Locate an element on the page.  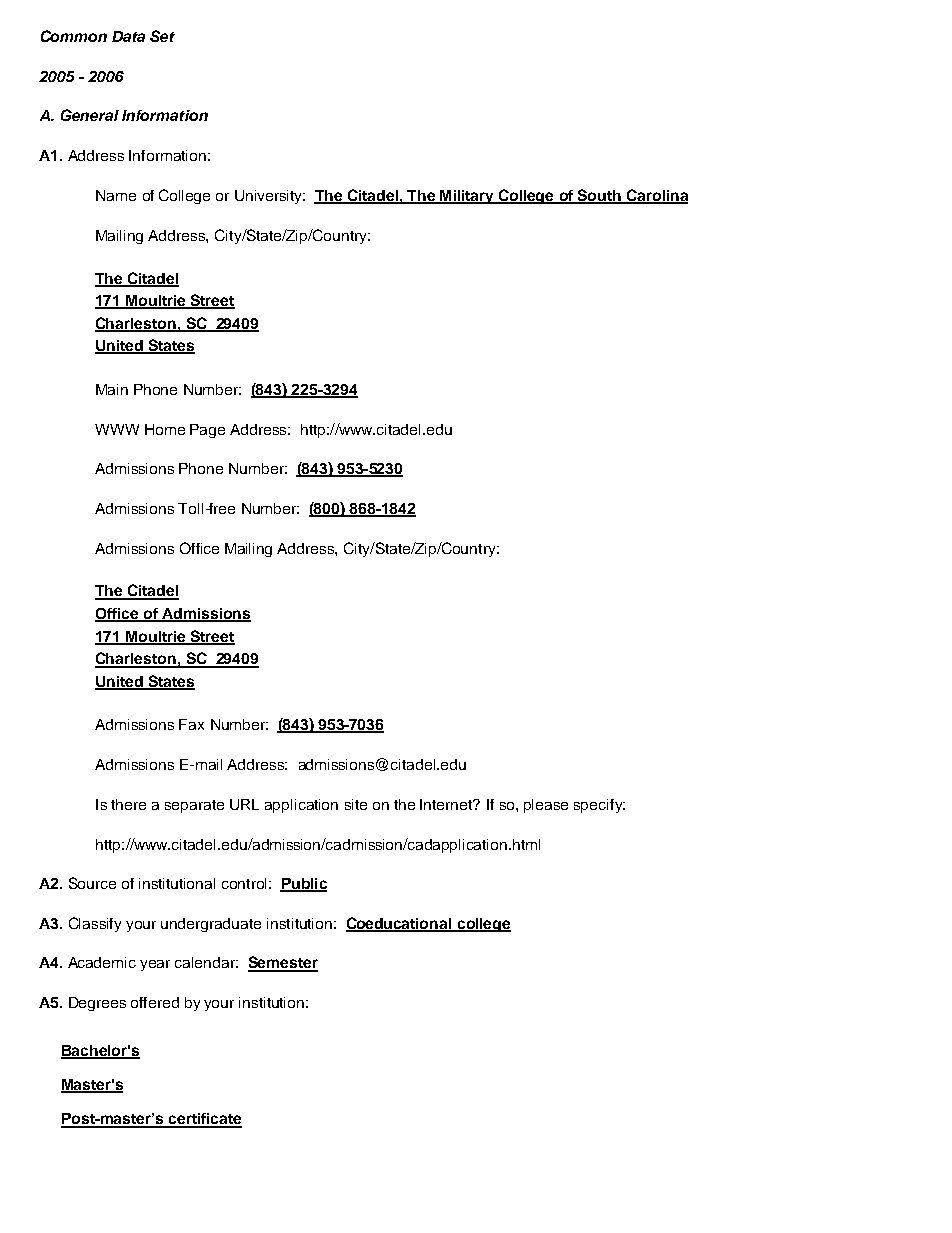
certificate is located at coordinates (204, 1120).
